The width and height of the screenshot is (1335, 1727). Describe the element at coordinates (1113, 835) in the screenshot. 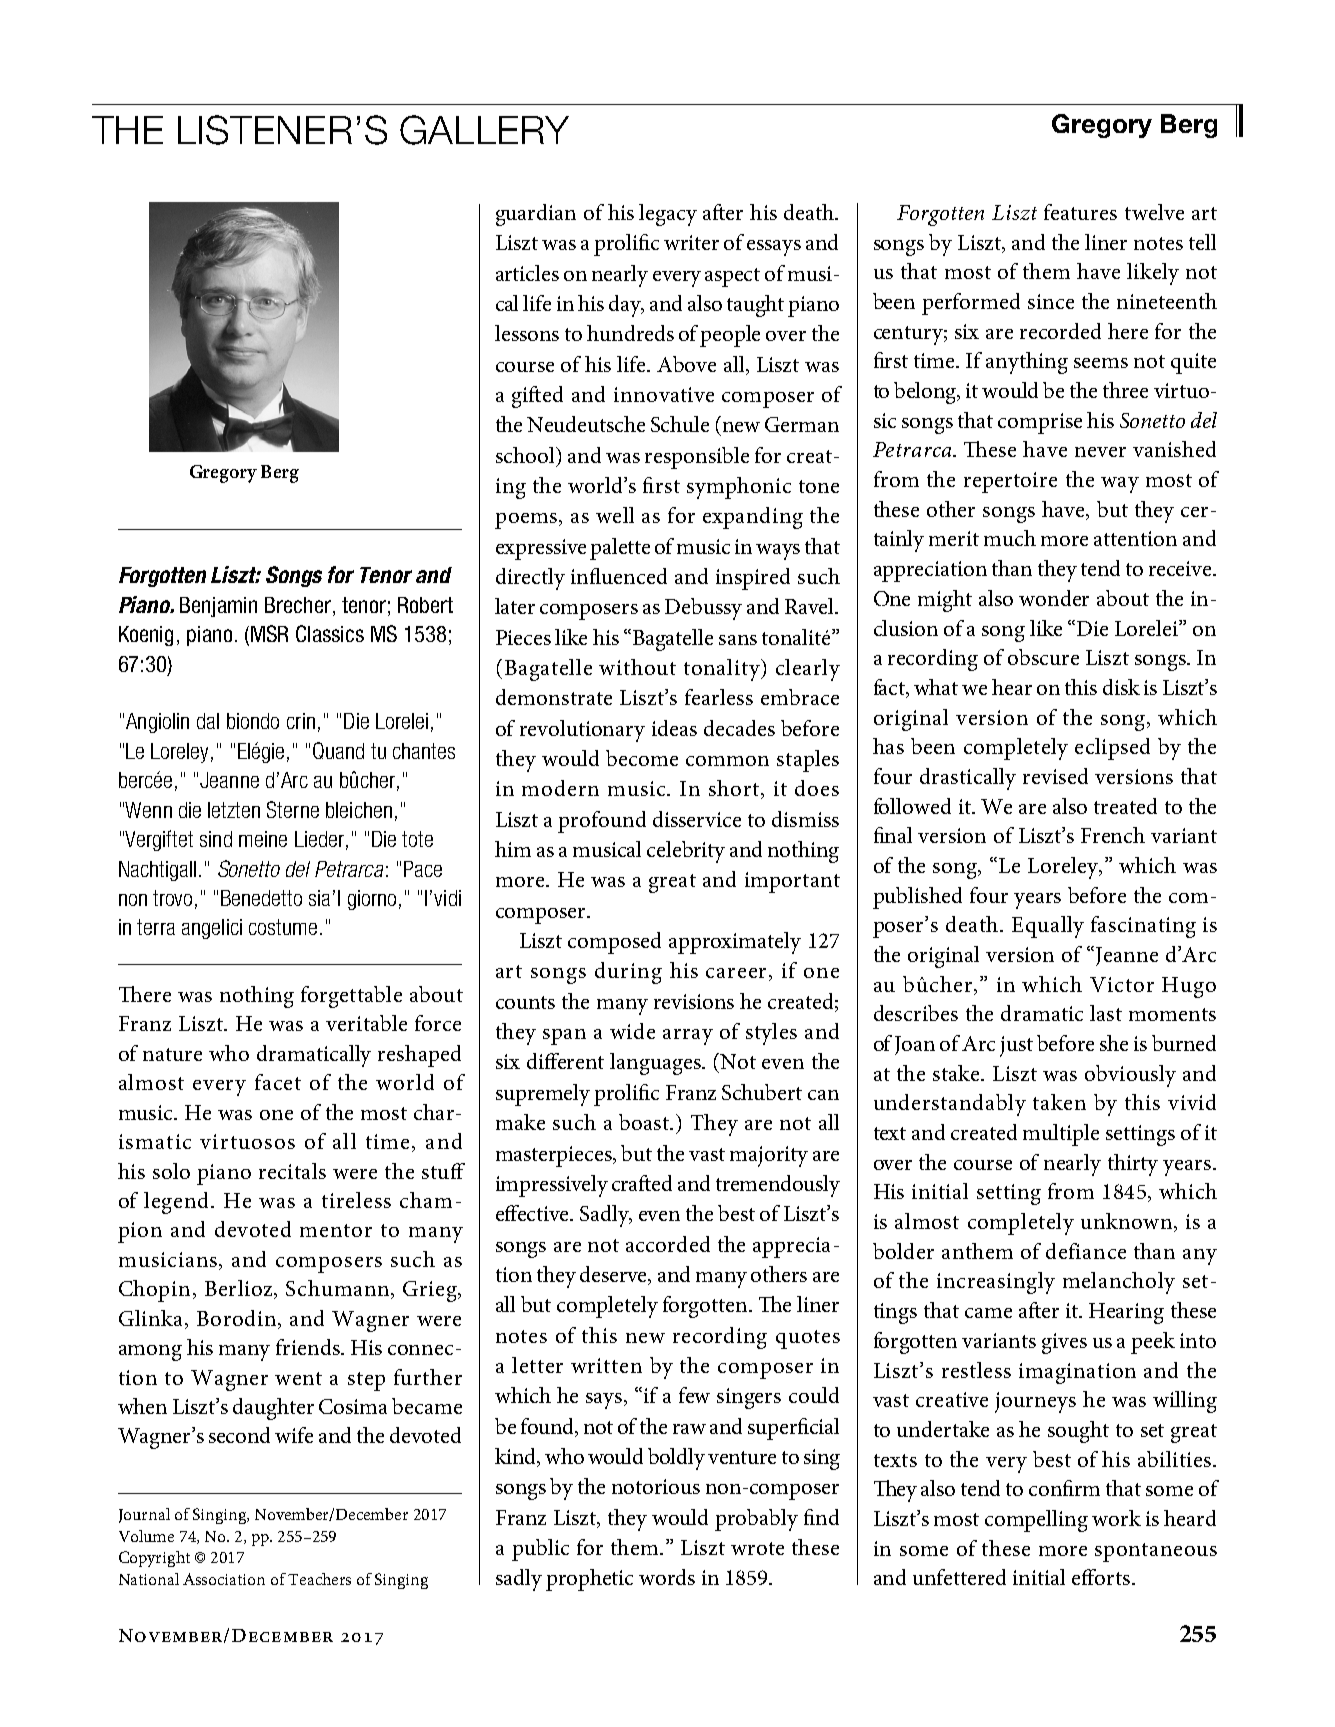

I see `French` at that location.
